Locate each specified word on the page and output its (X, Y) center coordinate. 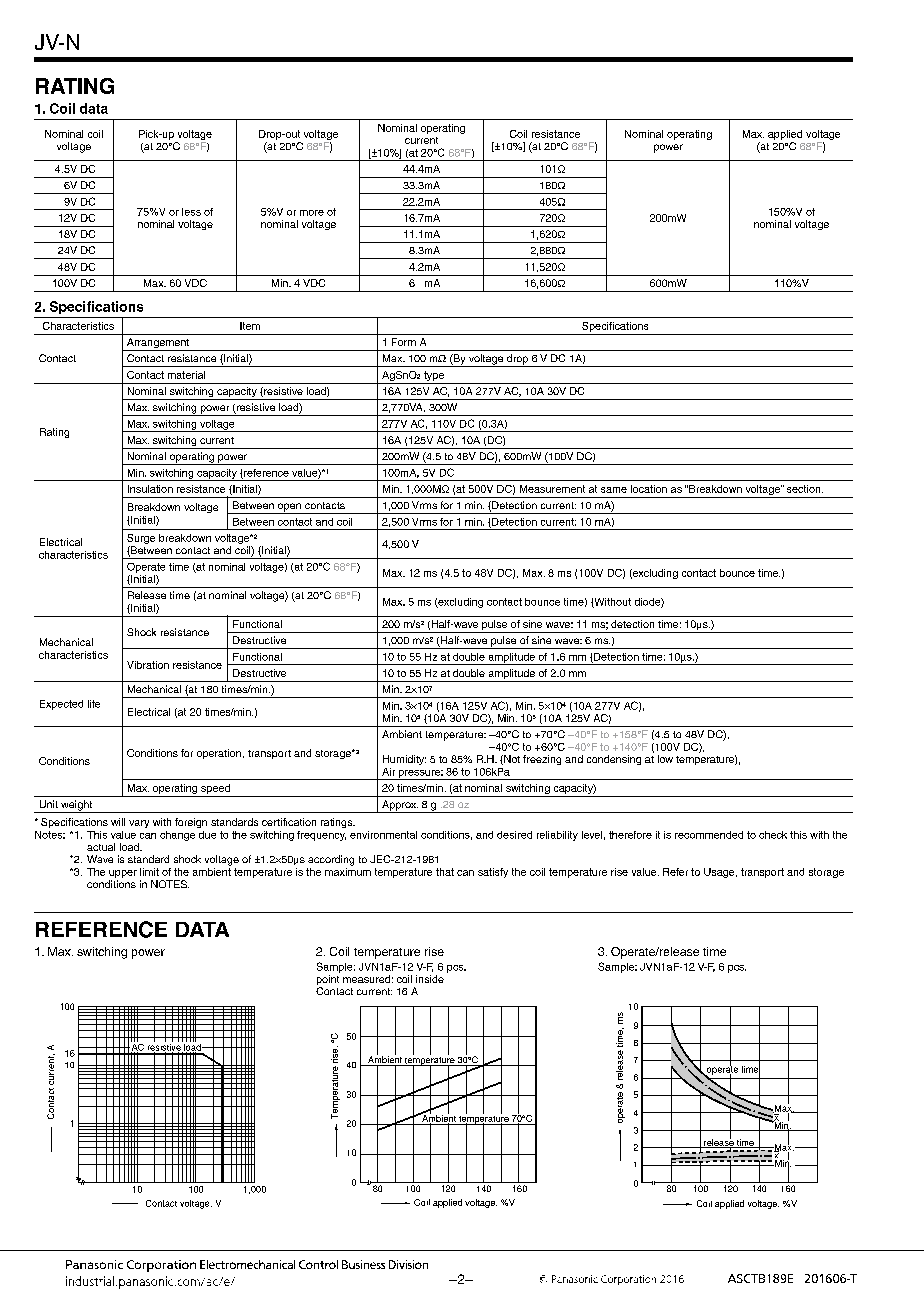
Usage (720, 873)
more (312, 213)
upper (123, 874)
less (191, 212)
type (434, 376)
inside (430, 979)
